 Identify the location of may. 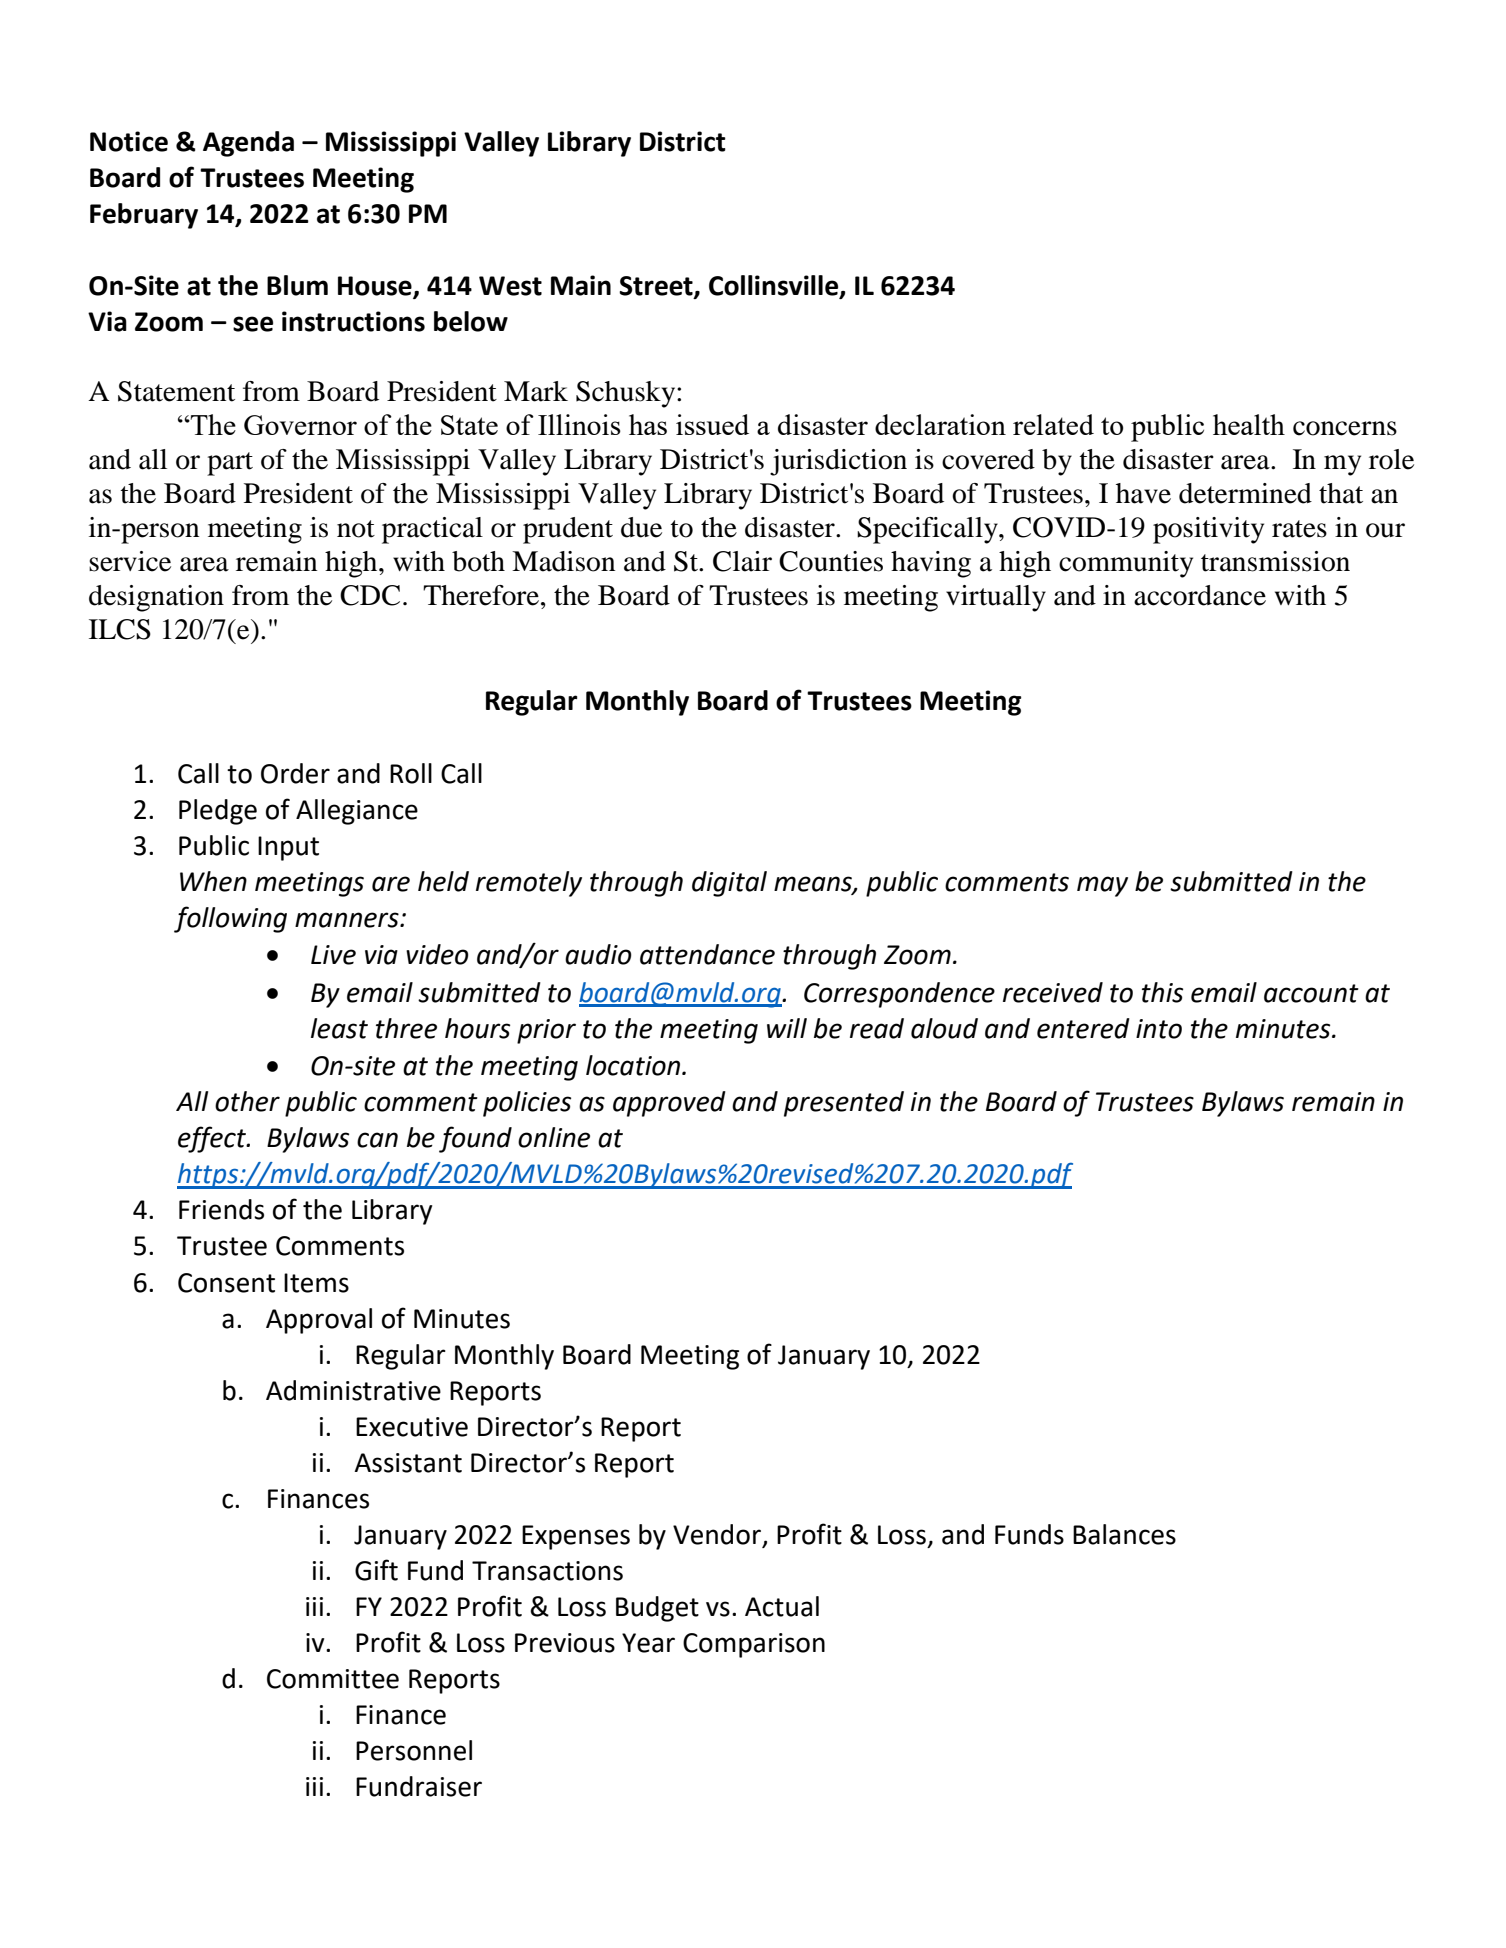
(1102, 886).
